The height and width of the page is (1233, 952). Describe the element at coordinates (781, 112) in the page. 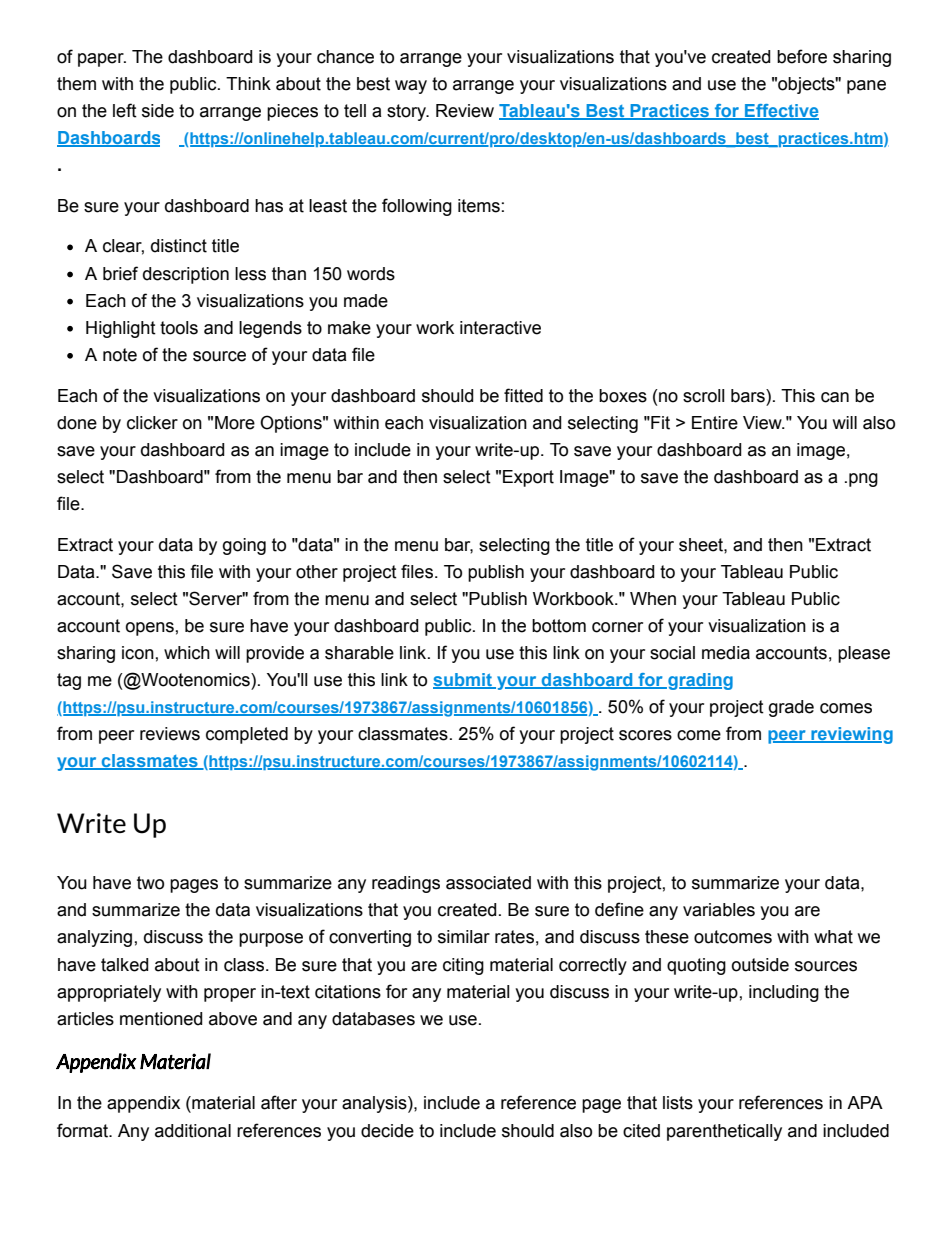

I see `Effective` at that location.
